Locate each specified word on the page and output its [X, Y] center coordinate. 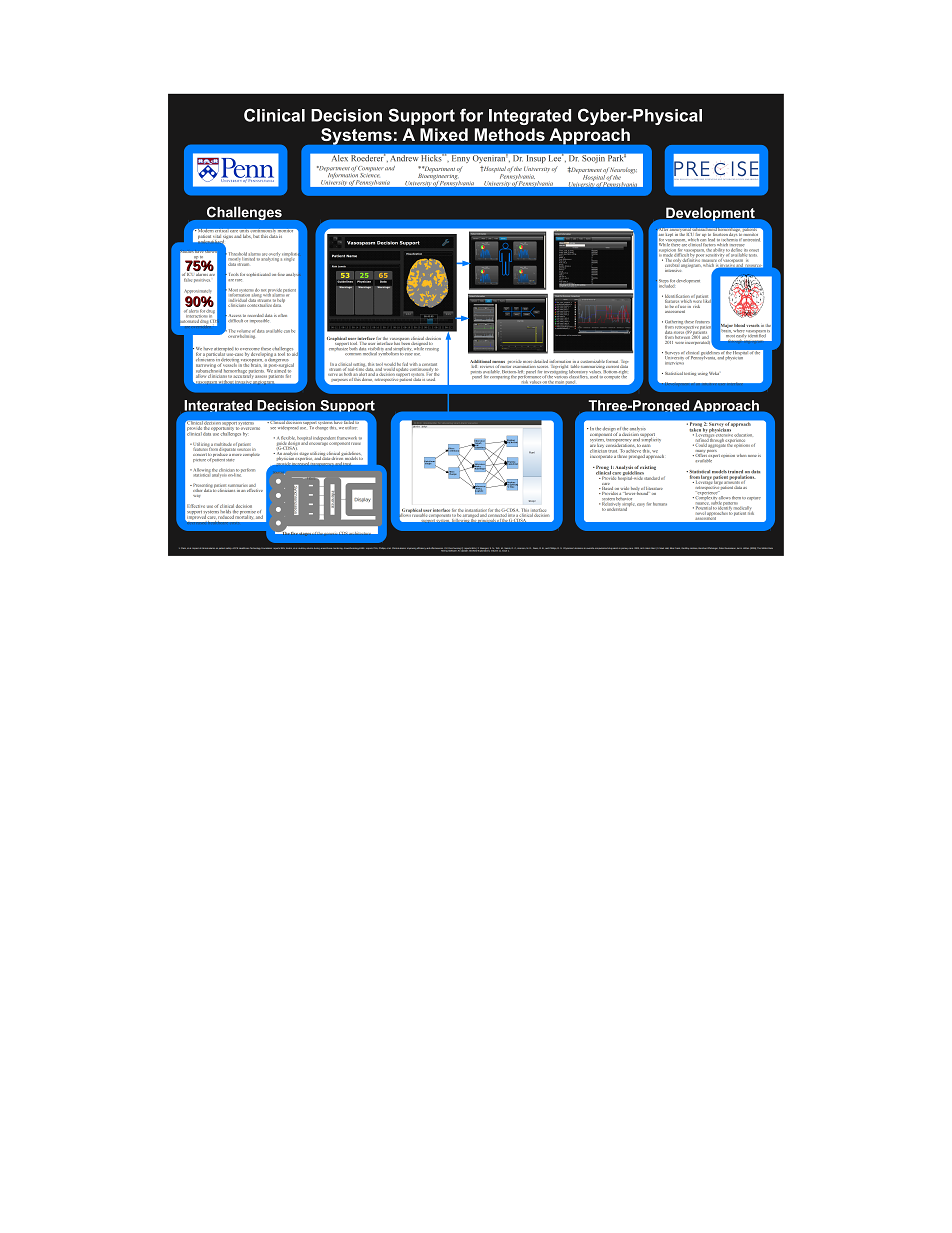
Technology [256, 548]
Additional [480, 361]
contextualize [259, 304]
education [743, 435]
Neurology [623, 172]
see [273, 428]
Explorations [484, 550]
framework [347, 438]
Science [369, 175]
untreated [751, 238]
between [682, 337]
